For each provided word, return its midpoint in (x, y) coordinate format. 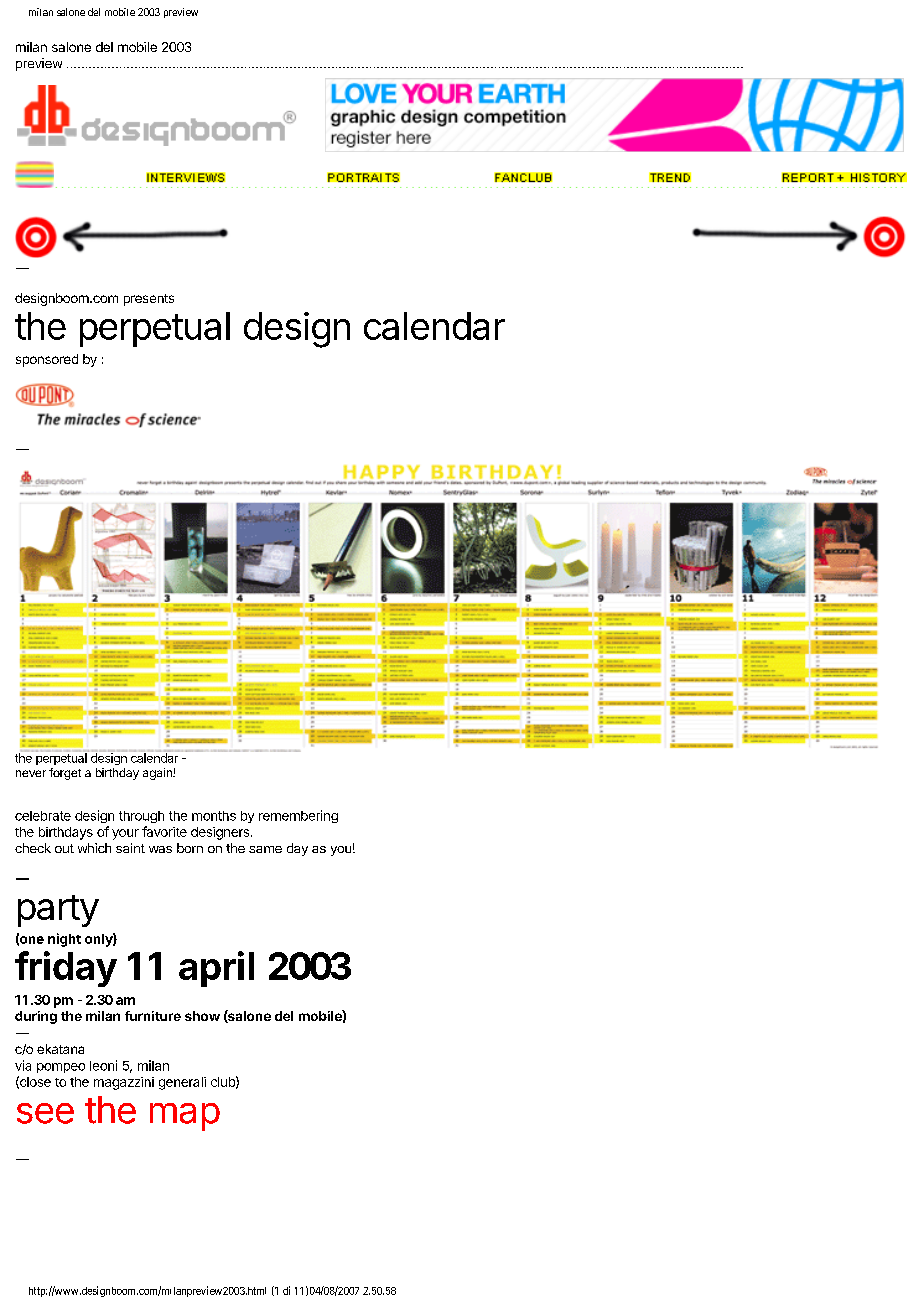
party (58, 911)
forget (65, 774)
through (141, 817)
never (31, 773)
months (214, 816)
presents (149, 300)
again (158, 774)
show (202, 1016)
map (185, 1117)
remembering (298, 816)
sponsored (47, 360)
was (160, 849)
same (265, 849)
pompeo (61, 1068)
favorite (164, 831)
